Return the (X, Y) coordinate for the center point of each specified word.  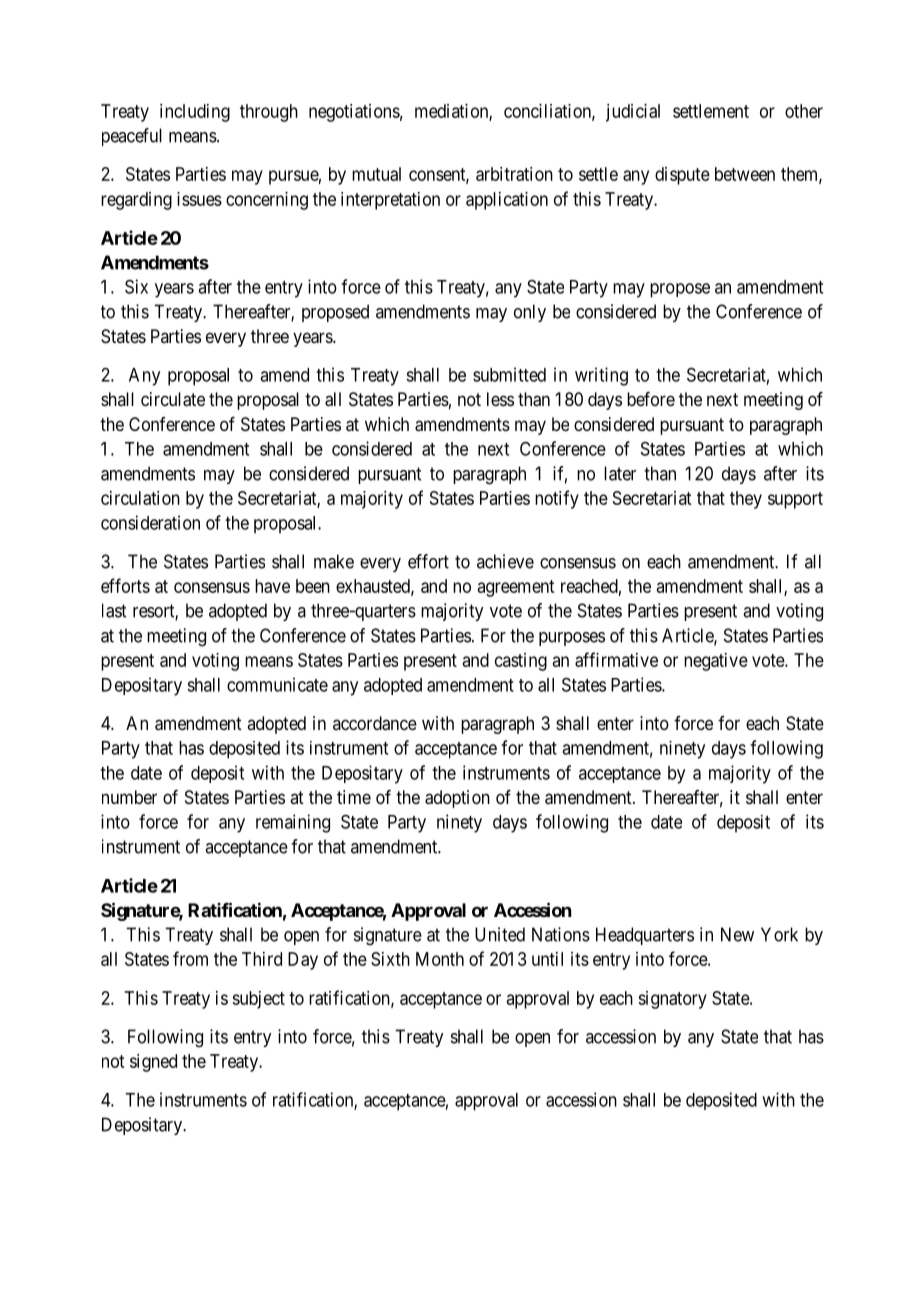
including (195, 113)
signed (153, 1063)
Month (440, 959)
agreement (516, 588)
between (745, 174)
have (272, 586)
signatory (672, 1000)
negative (716, 662)
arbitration (514, 174)
